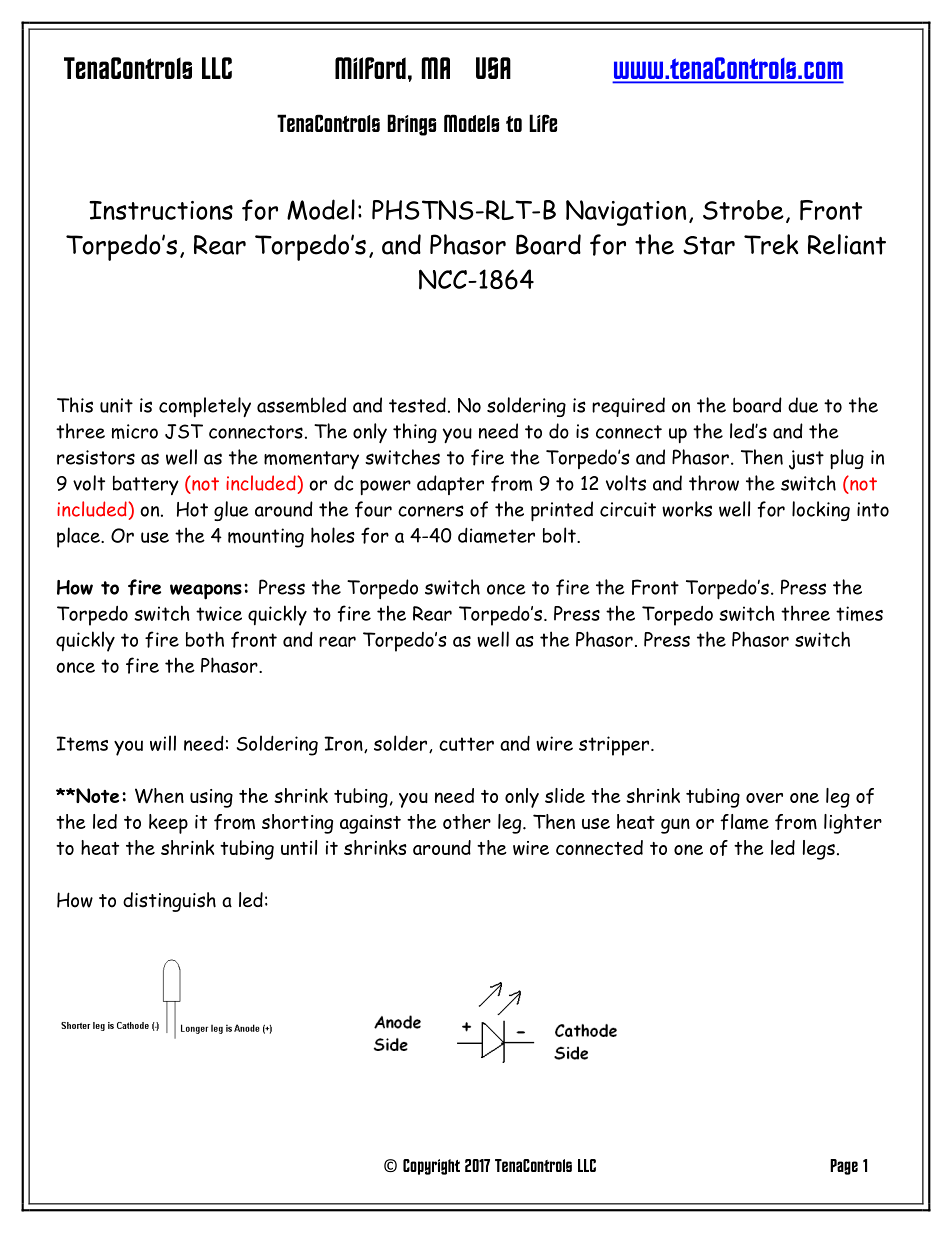 This document has width=952, height=1233. I want to click on legs, so click(819, 850).
